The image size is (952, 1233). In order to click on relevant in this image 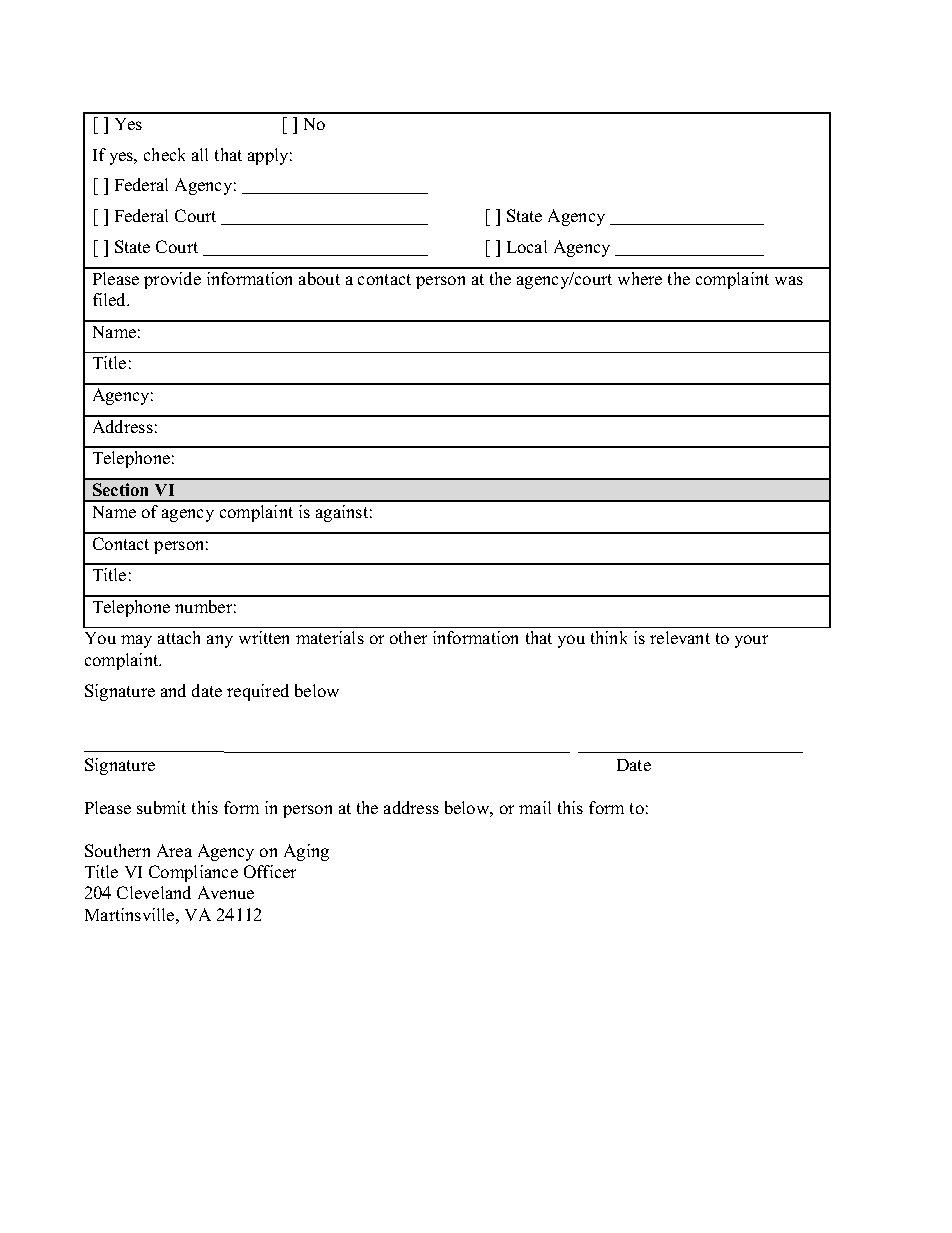, I will do `click(680, 637)`.
